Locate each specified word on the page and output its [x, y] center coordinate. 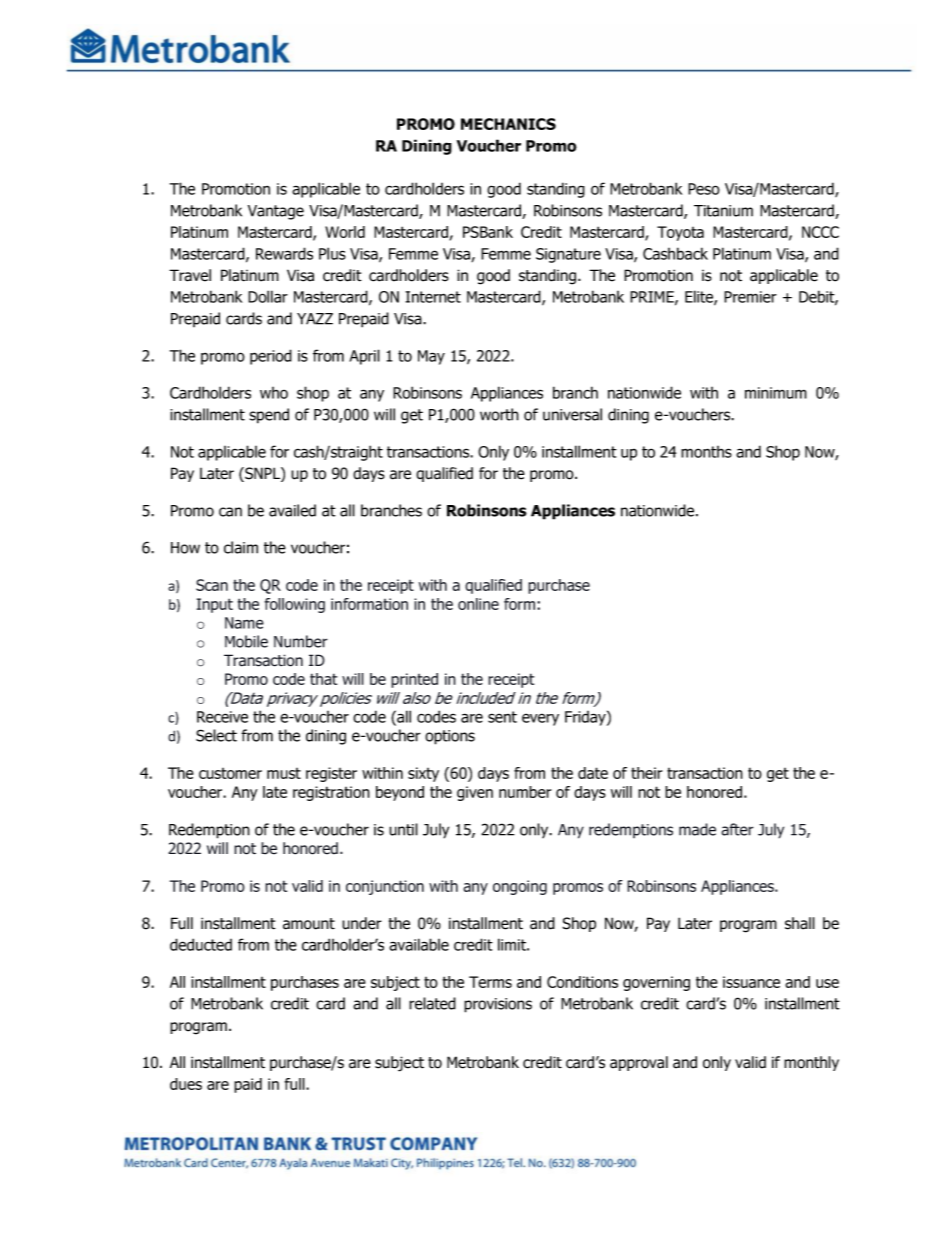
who [274, 393]
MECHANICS [508, 124]
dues [186, 1084]
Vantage [276, 212]
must [284, 773]
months [706, 452]
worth [499, 414]
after [737, 829]
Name [244, 623]
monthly [811, 1063]
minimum [776, 393]
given [475, 793]
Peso [704, 189]
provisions [498, 1005]
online [478, 604]
